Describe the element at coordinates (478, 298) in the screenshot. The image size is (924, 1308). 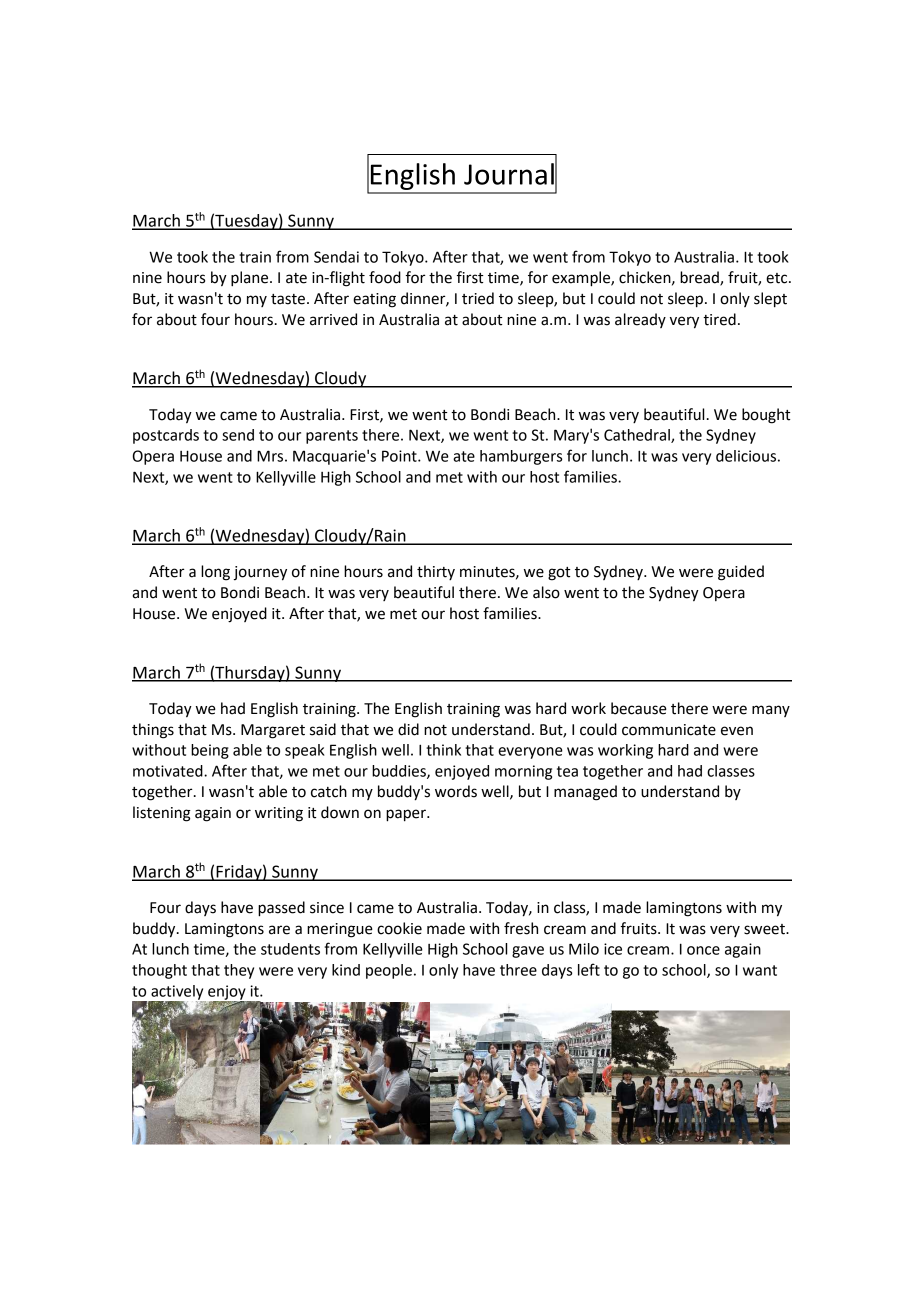
I see `tried` at that location.
